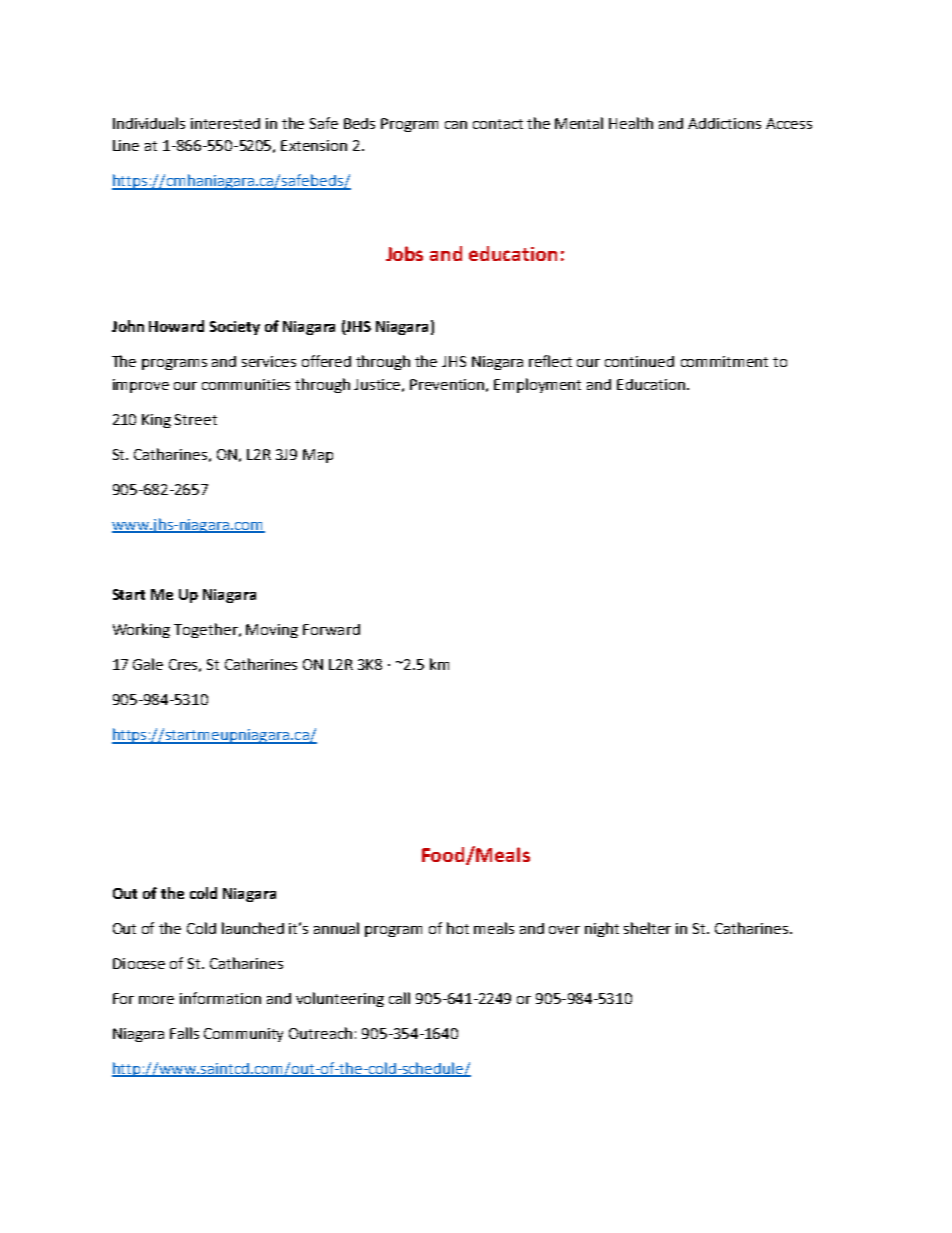 This image has height=1233, width=952. What do you see at coordinates (220, 998) in the image?
I see `information` at bounding box center [220, 998].
